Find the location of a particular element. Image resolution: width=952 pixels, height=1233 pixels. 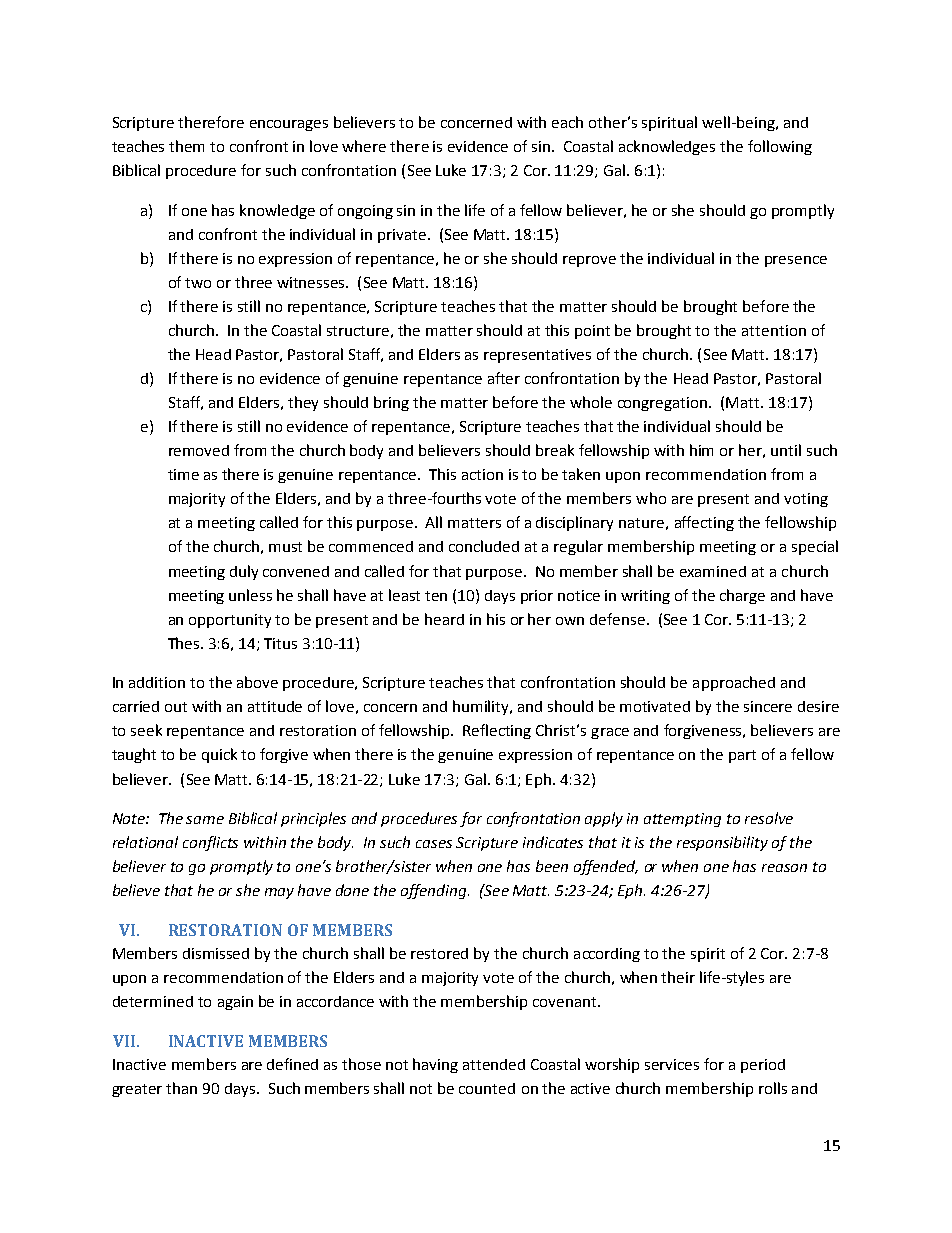

they is located at coordinates (303, 403).
